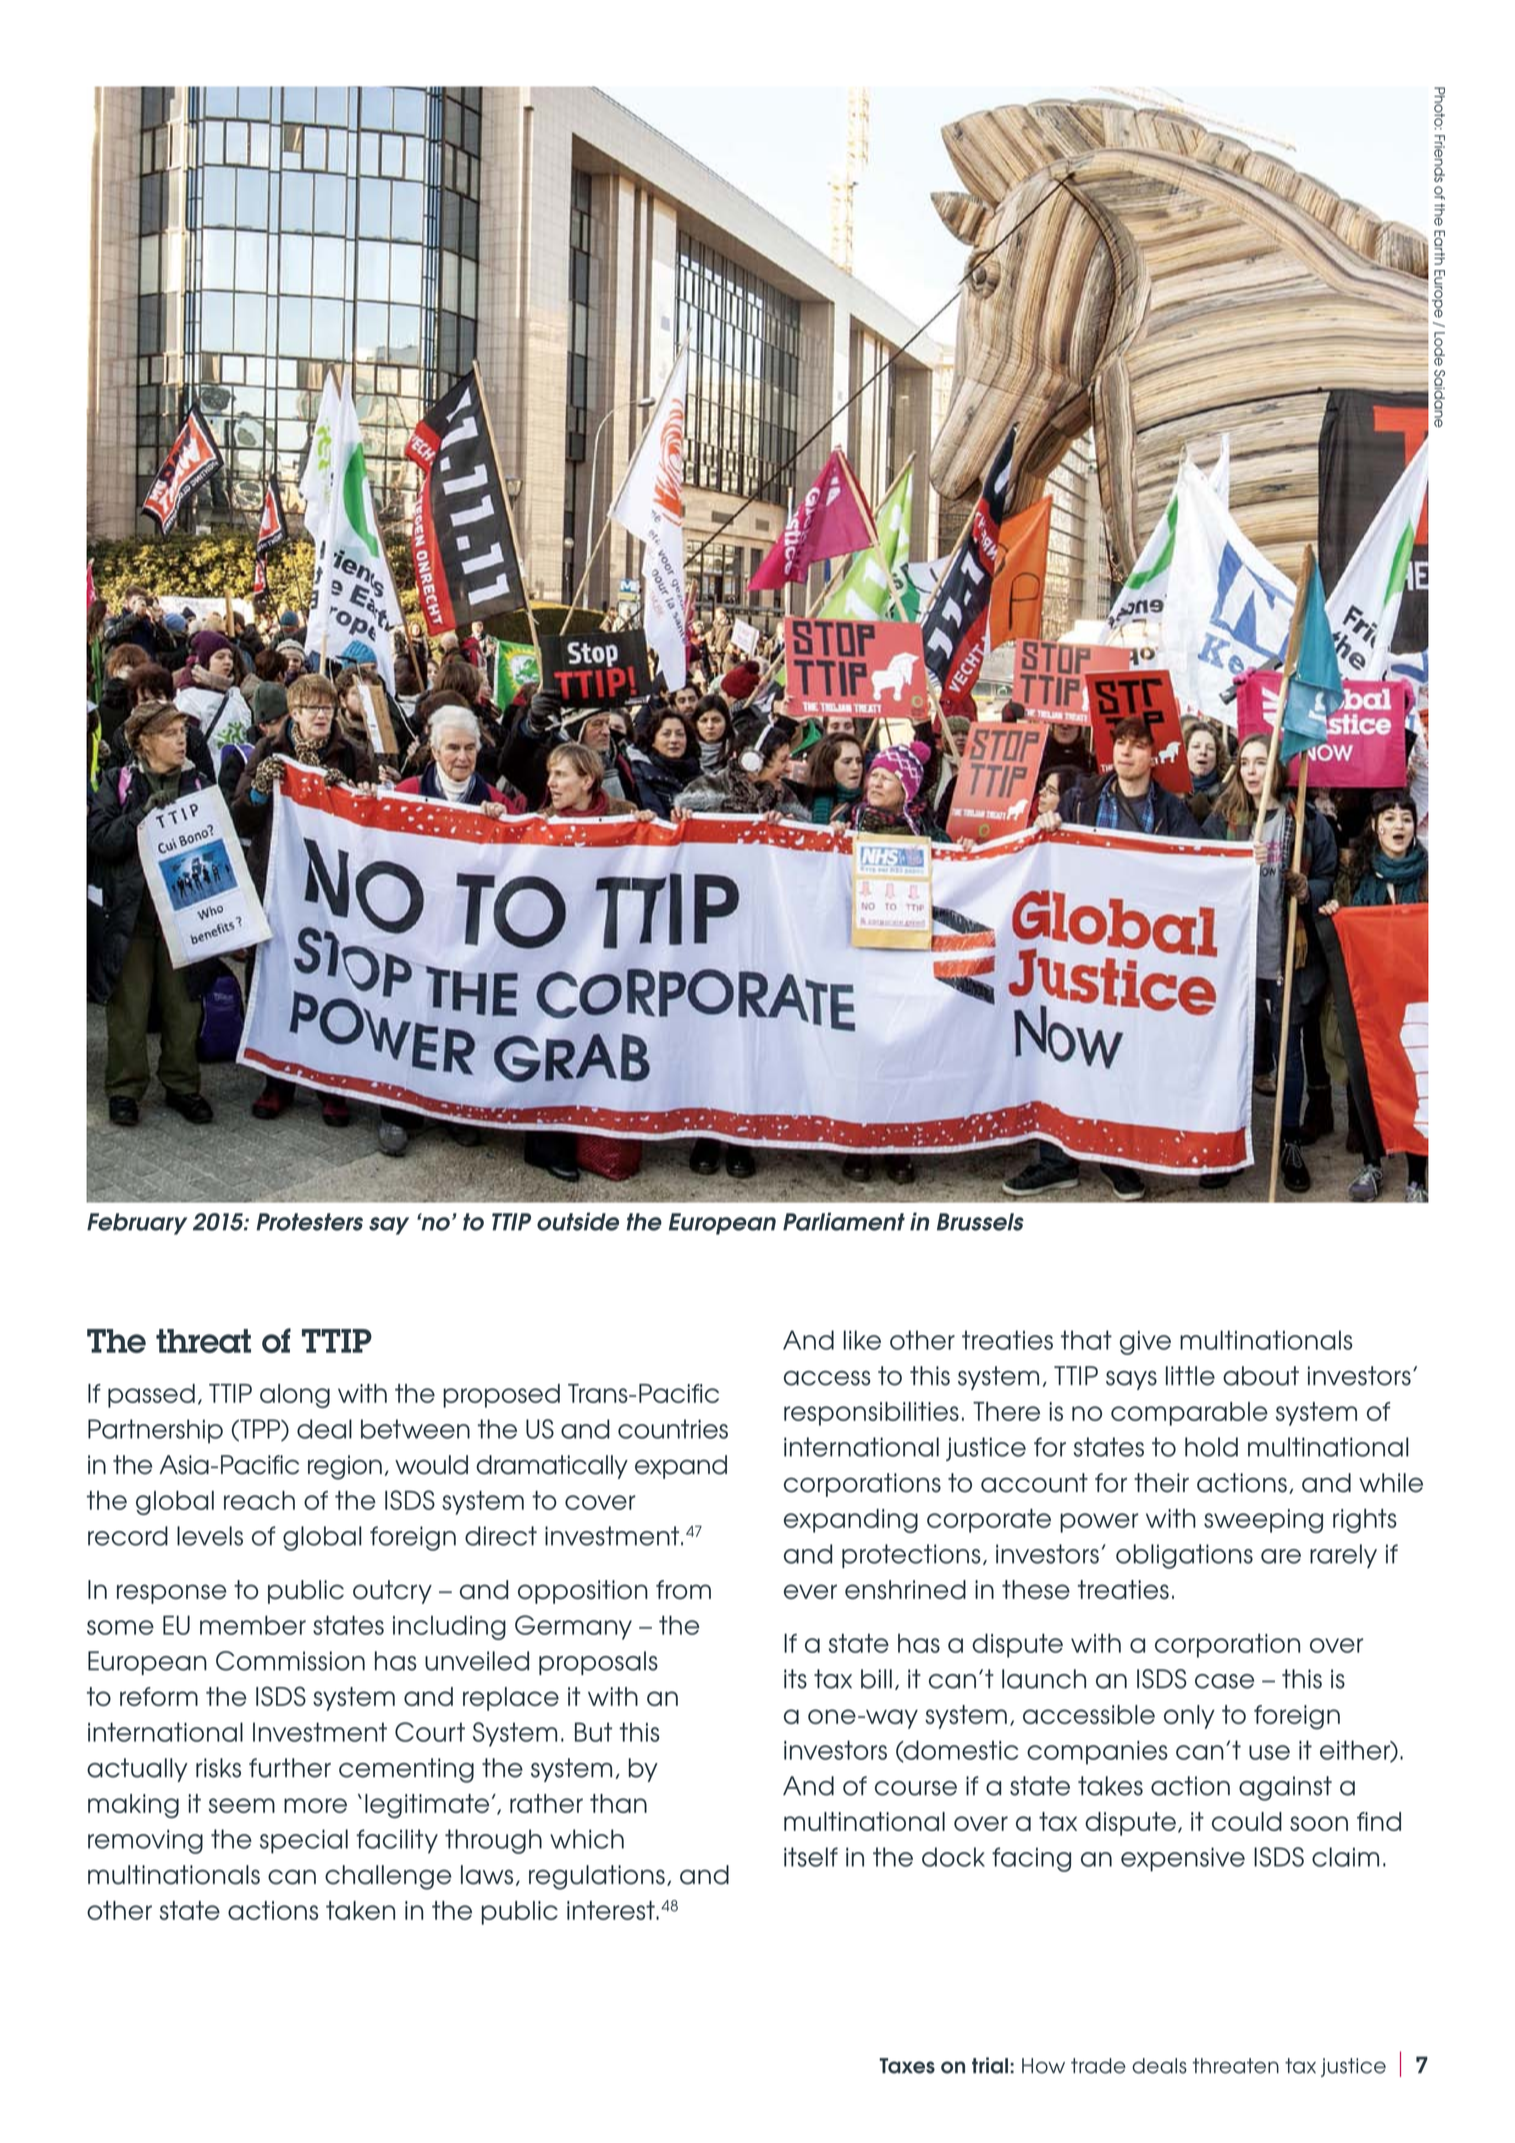 Image resolution: width=1515 pixels, height=2143 pixels. What do you see at coordinates (907, 2066) in the screenshot?
I see `Taxes` at bounding box center [907, 2066].
